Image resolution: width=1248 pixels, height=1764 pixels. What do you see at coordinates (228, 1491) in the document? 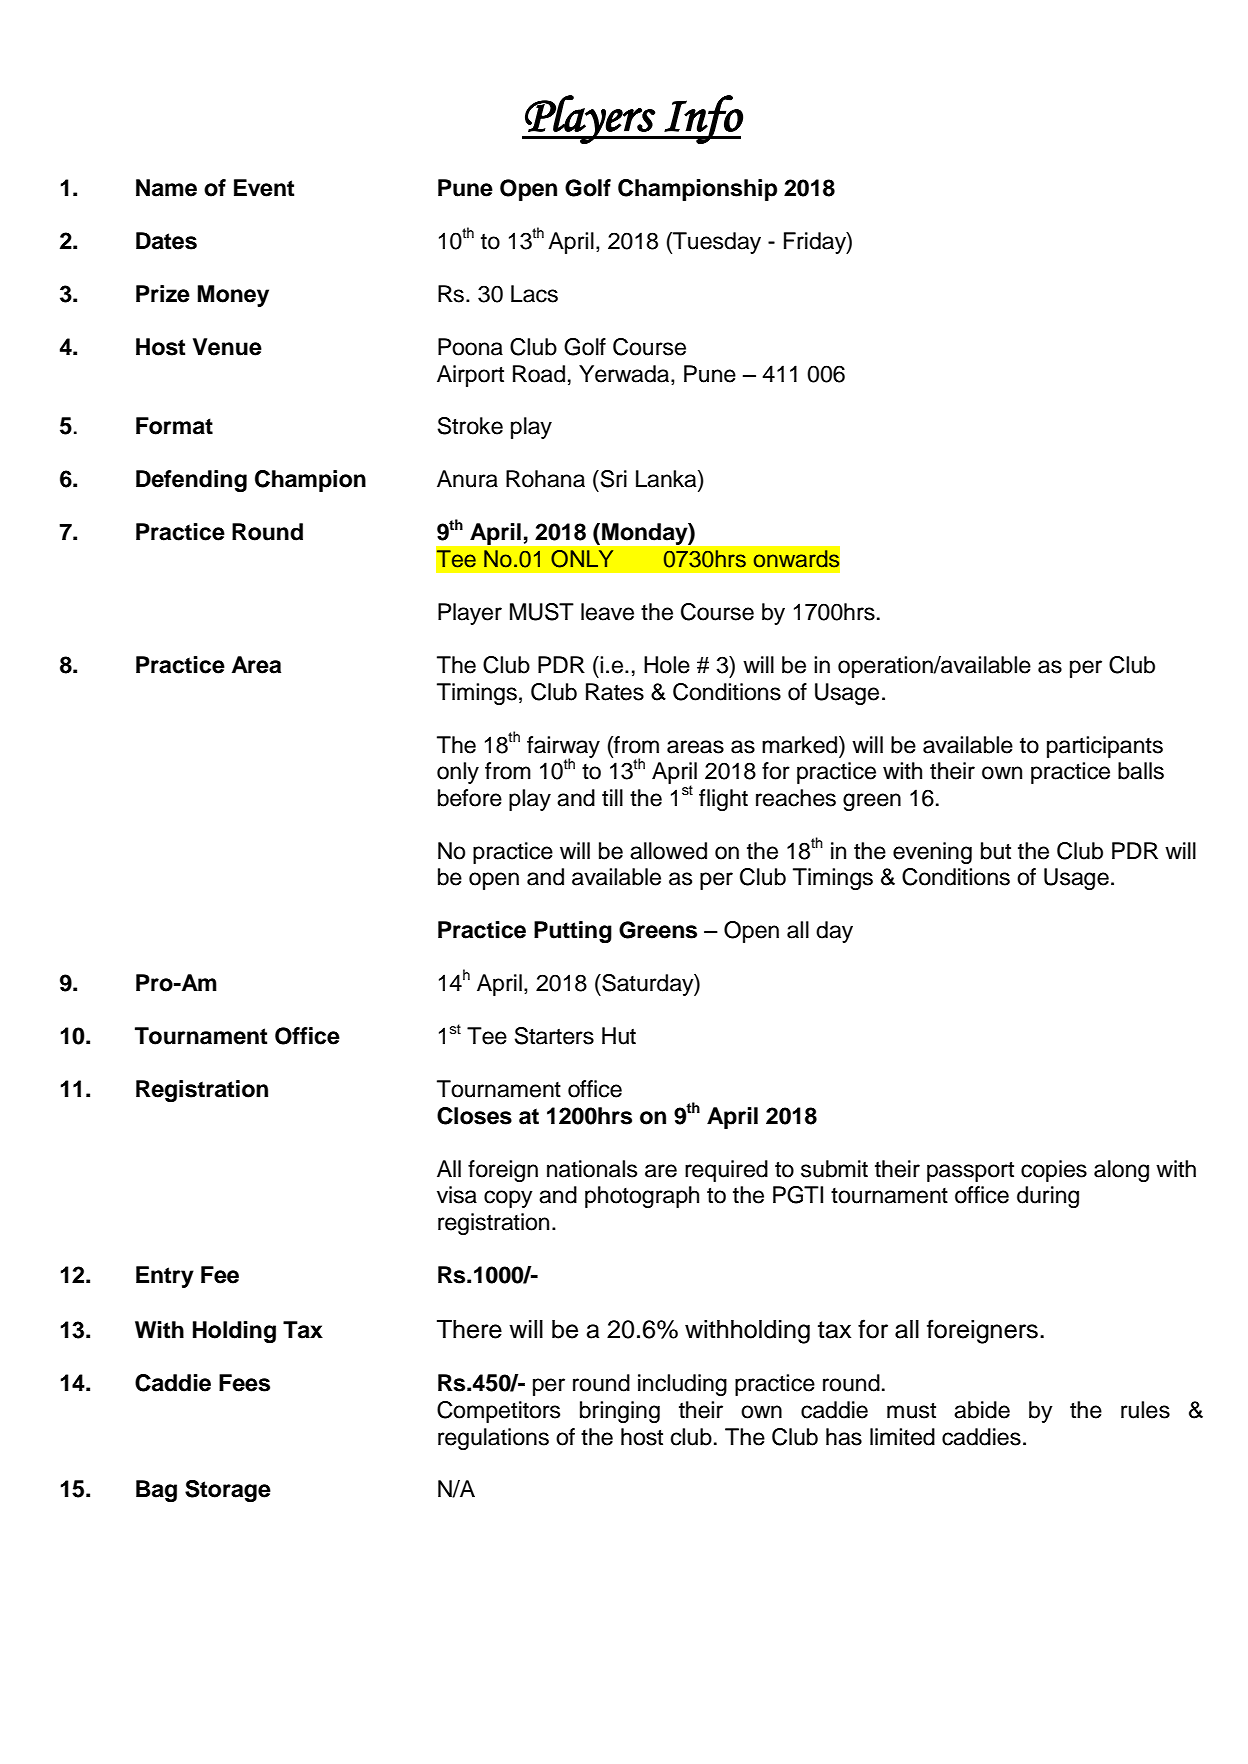
I see `Storage` at bounding box center [228, 1491].
